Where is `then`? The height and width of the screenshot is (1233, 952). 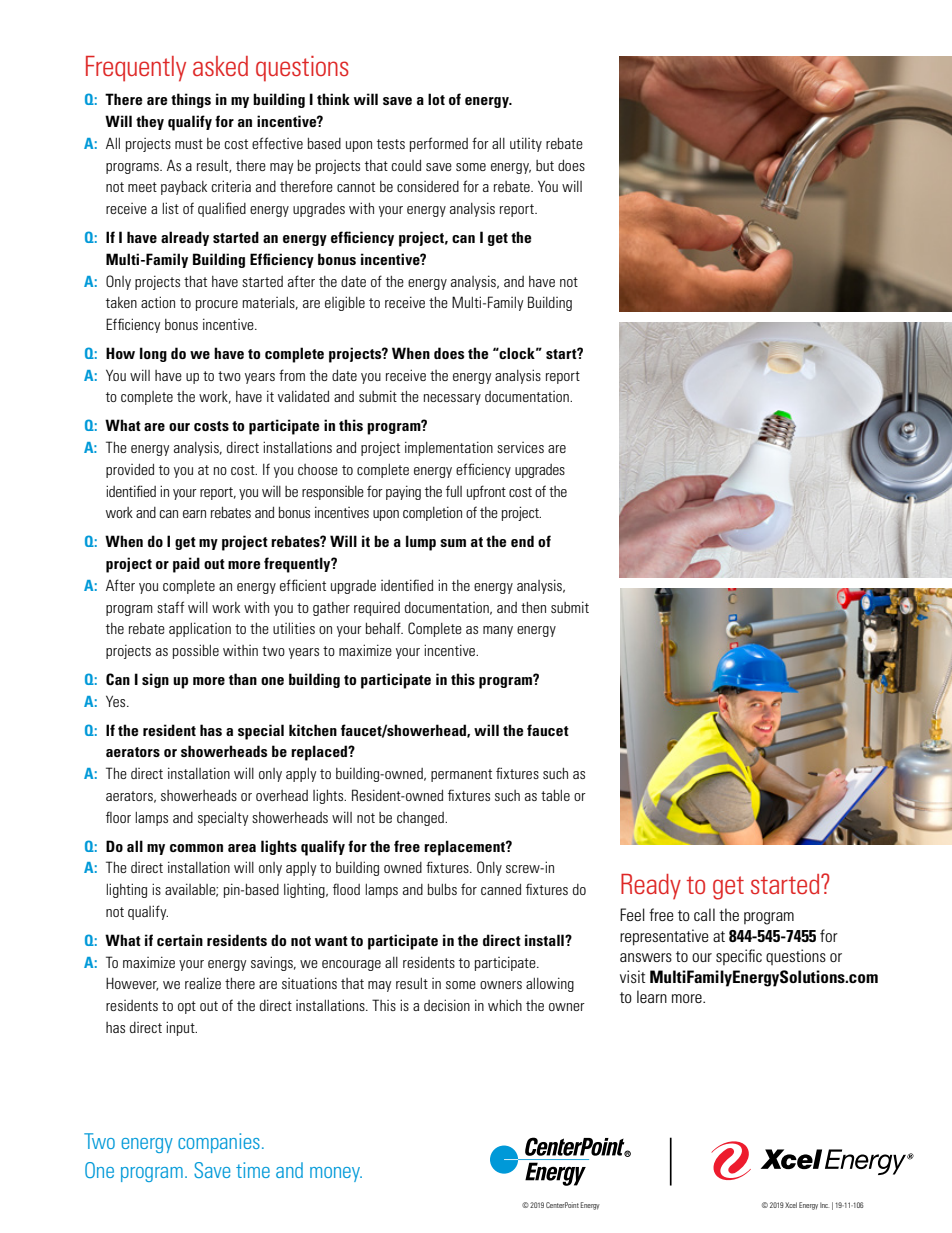 then is located at coordinates (533, 607).
